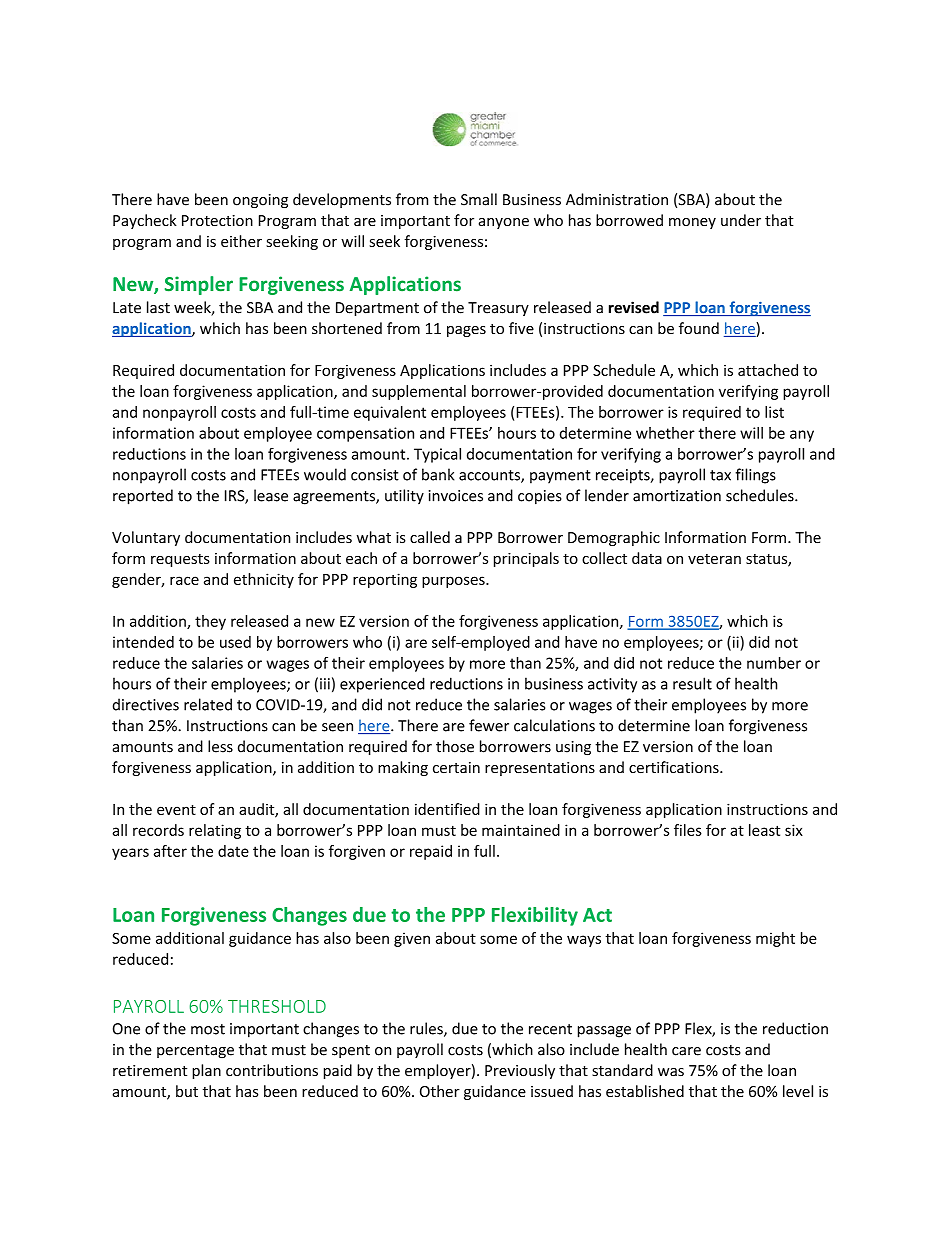  Describe the element at coordinates (775, 939) in the screenshot. I see `might` at that location.
